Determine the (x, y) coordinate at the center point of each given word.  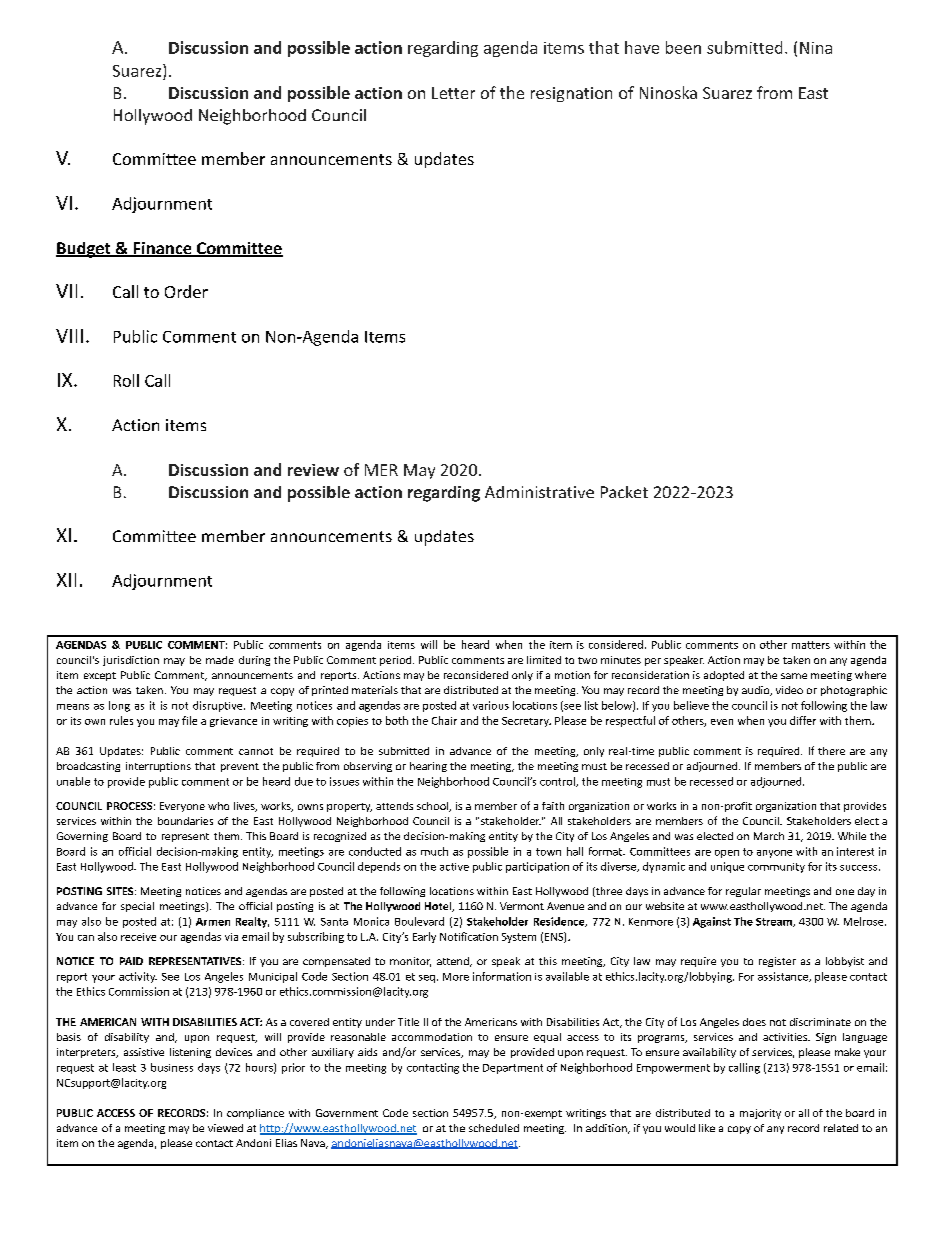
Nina (816, 48)
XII (66, 580)
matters (811, 645)
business (172, 1067)
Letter (453, 93)
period (397, 661)
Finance (162, 249)
